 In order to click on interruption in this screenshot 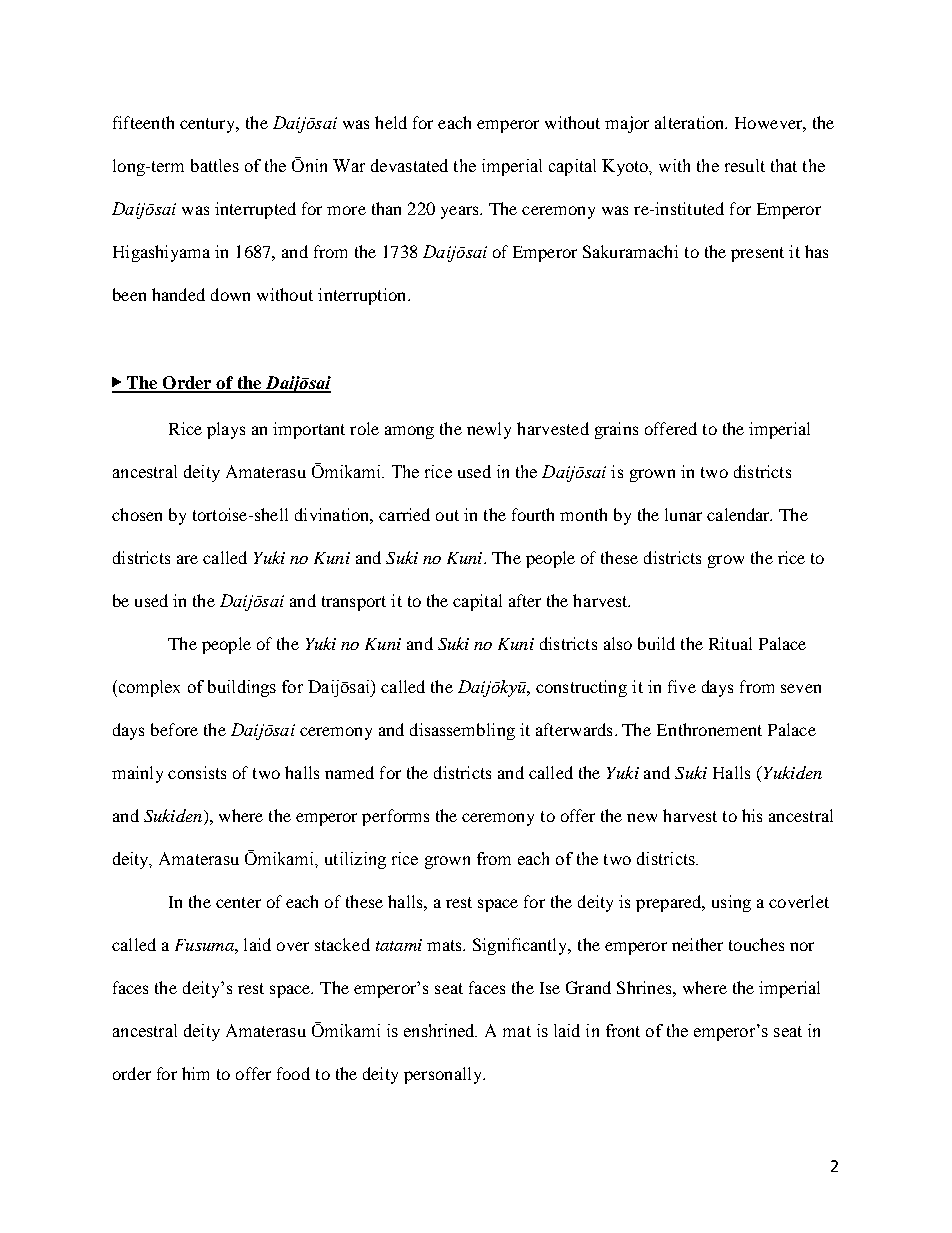, I will do `click(363, 296)`.
